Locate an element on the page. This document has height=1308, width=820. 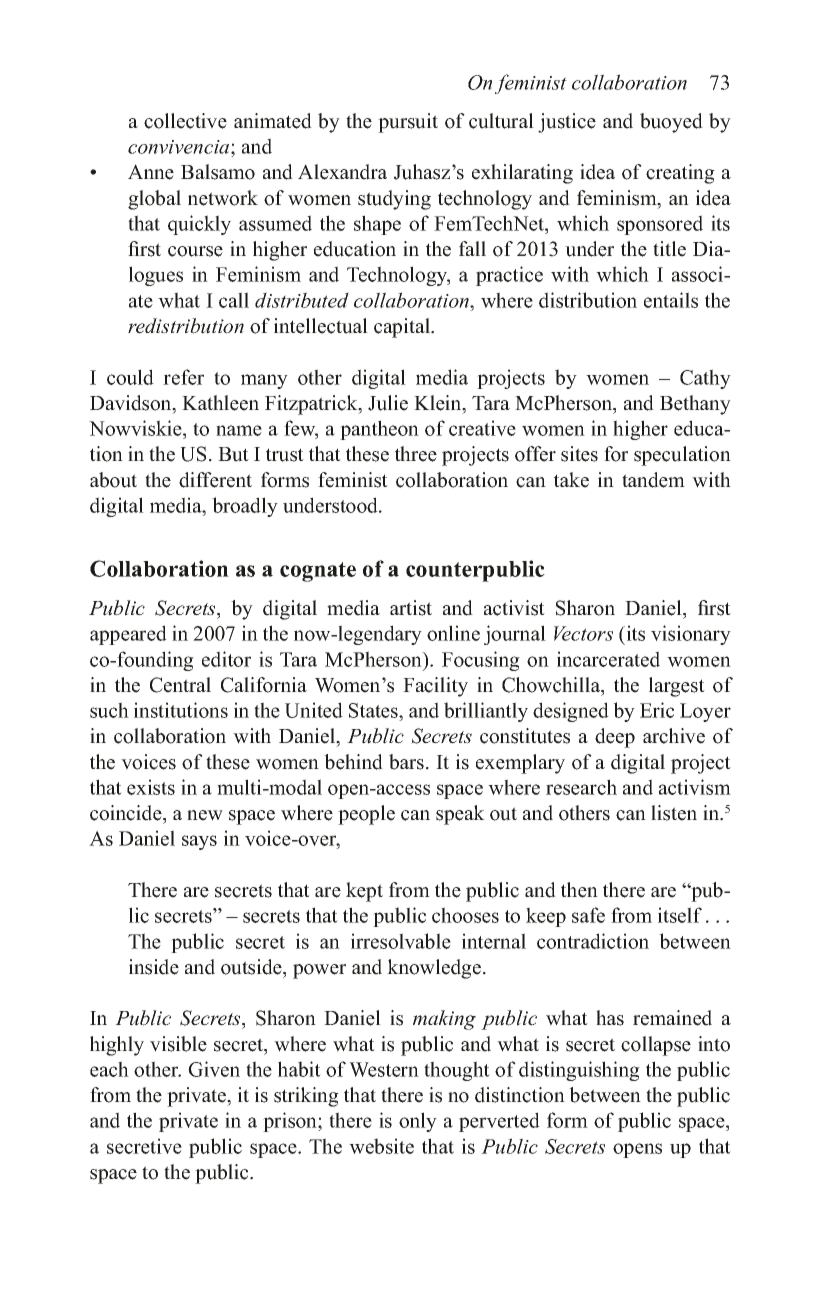
Given is located at coordinates (214, 1069).
